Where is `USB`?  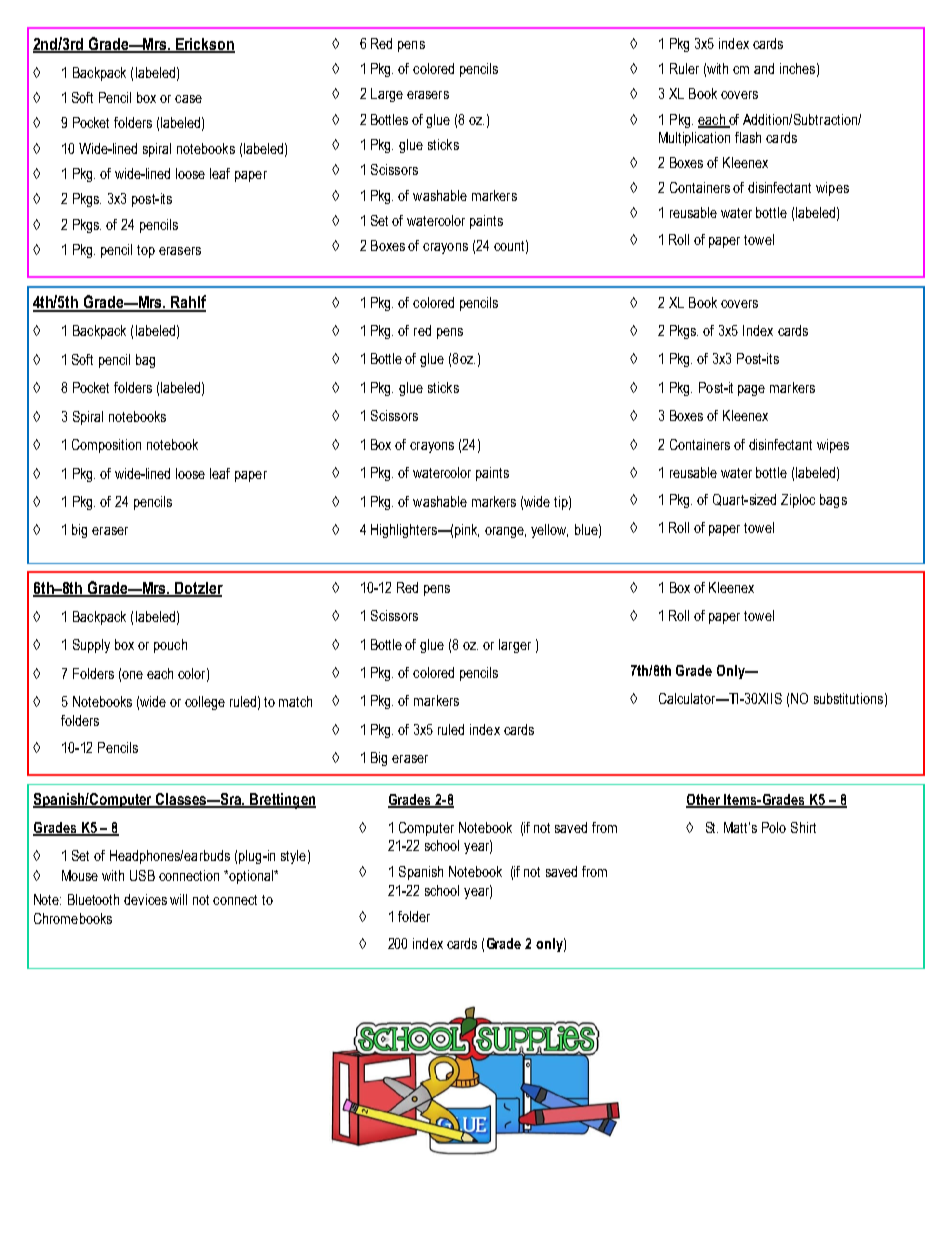
USB is located at coordinates (142, 875).
